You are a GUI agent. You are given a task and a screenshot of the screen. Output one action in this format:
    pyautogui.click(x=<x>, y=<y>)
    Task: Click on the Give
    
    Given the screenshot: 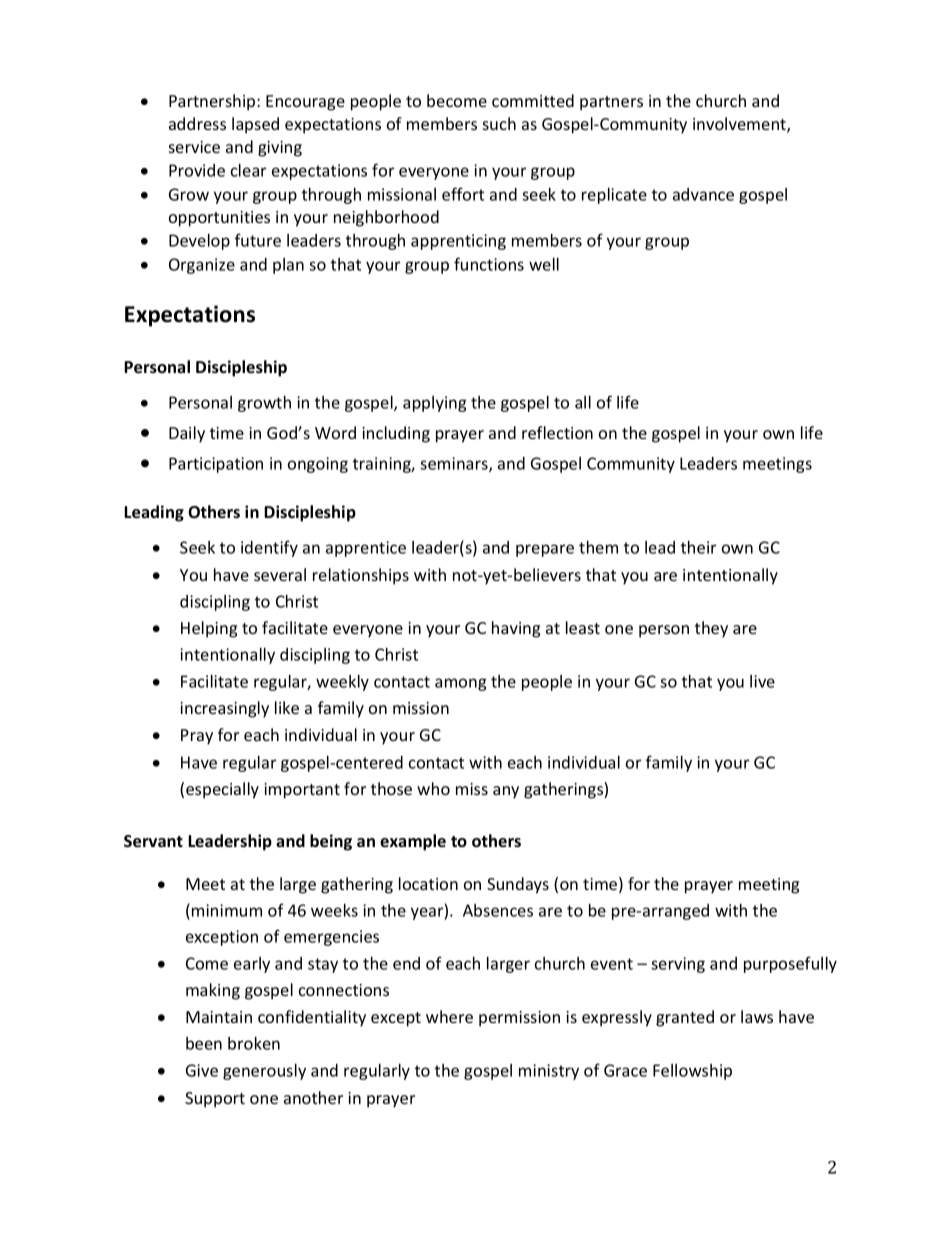 What is the action you would take?
    pyautogui.click(x=202, y=1070)
